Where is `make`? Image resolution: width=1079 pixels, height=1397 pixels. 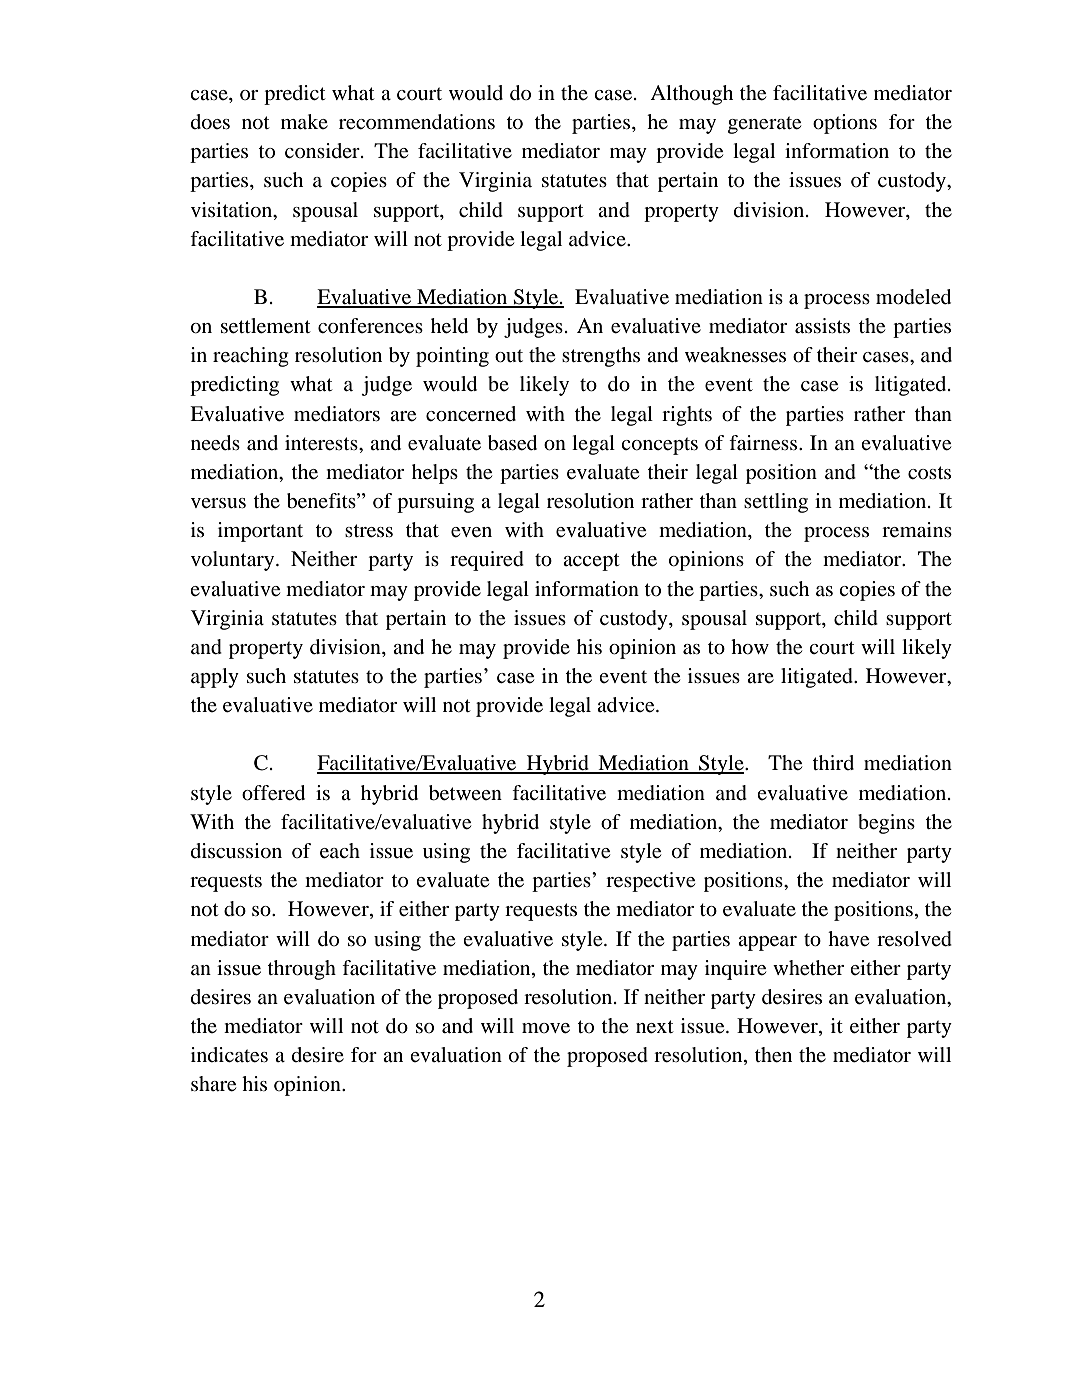 make is located at coordinates (304, 121).
